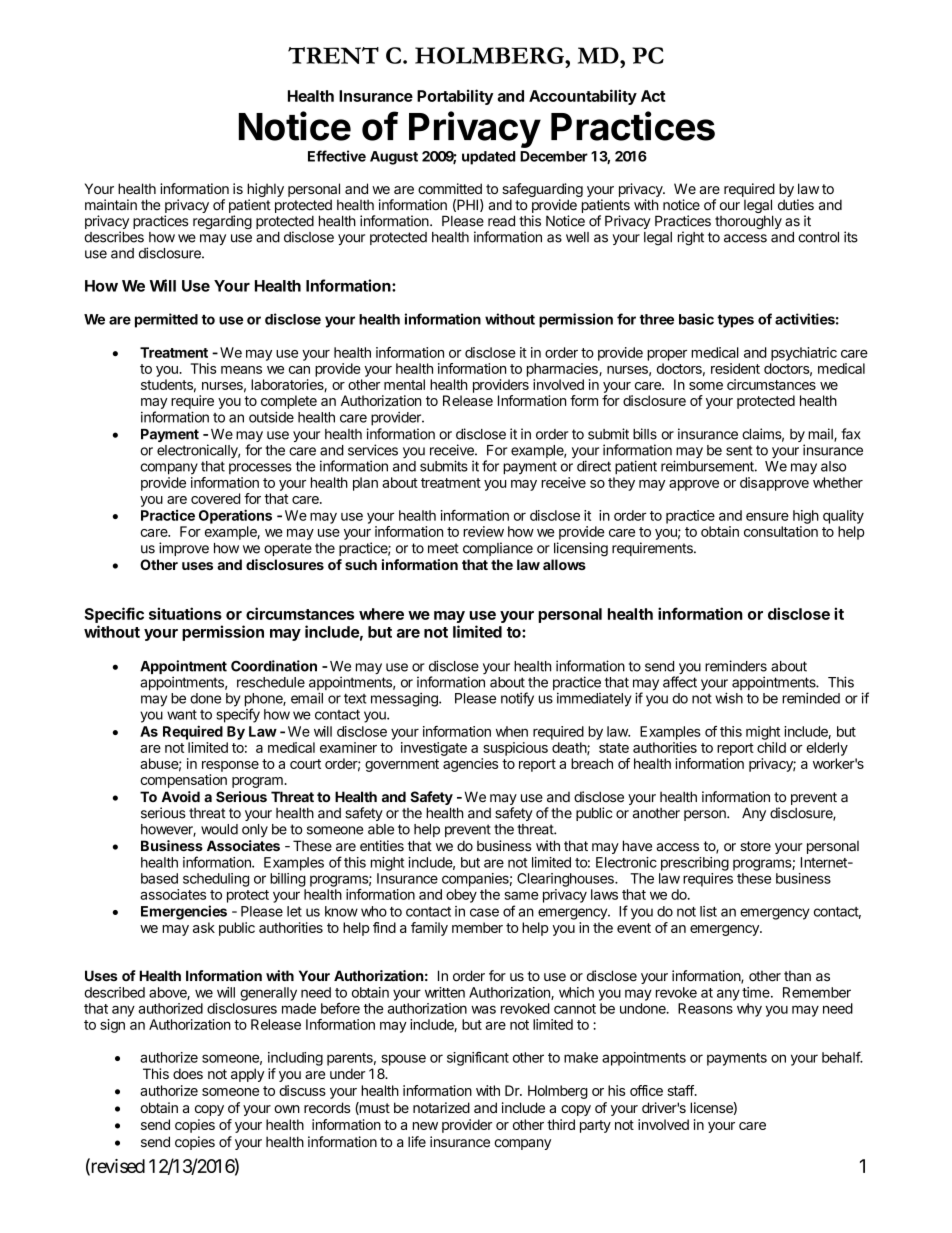 Image resolution: width=952 pixels, height=1233 pixels. What do you see at coordinates (184, 781) in the document?
I see `compensation` at bounding box center [184, 781].
